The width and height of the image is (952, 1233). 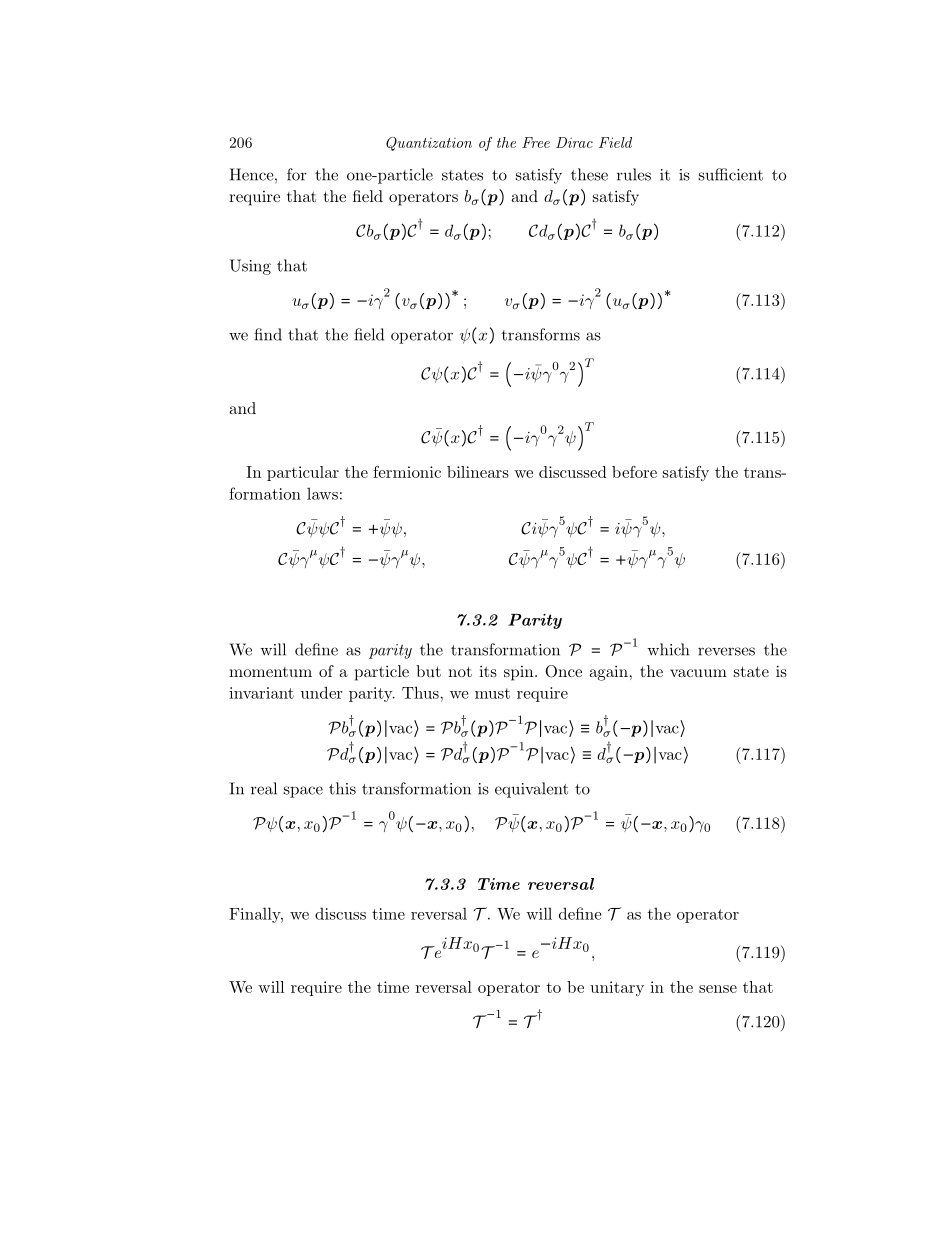 What do you see at coordinates (429, 144) in the image?
I see `Quantization` at bounding box center [429, 144].
